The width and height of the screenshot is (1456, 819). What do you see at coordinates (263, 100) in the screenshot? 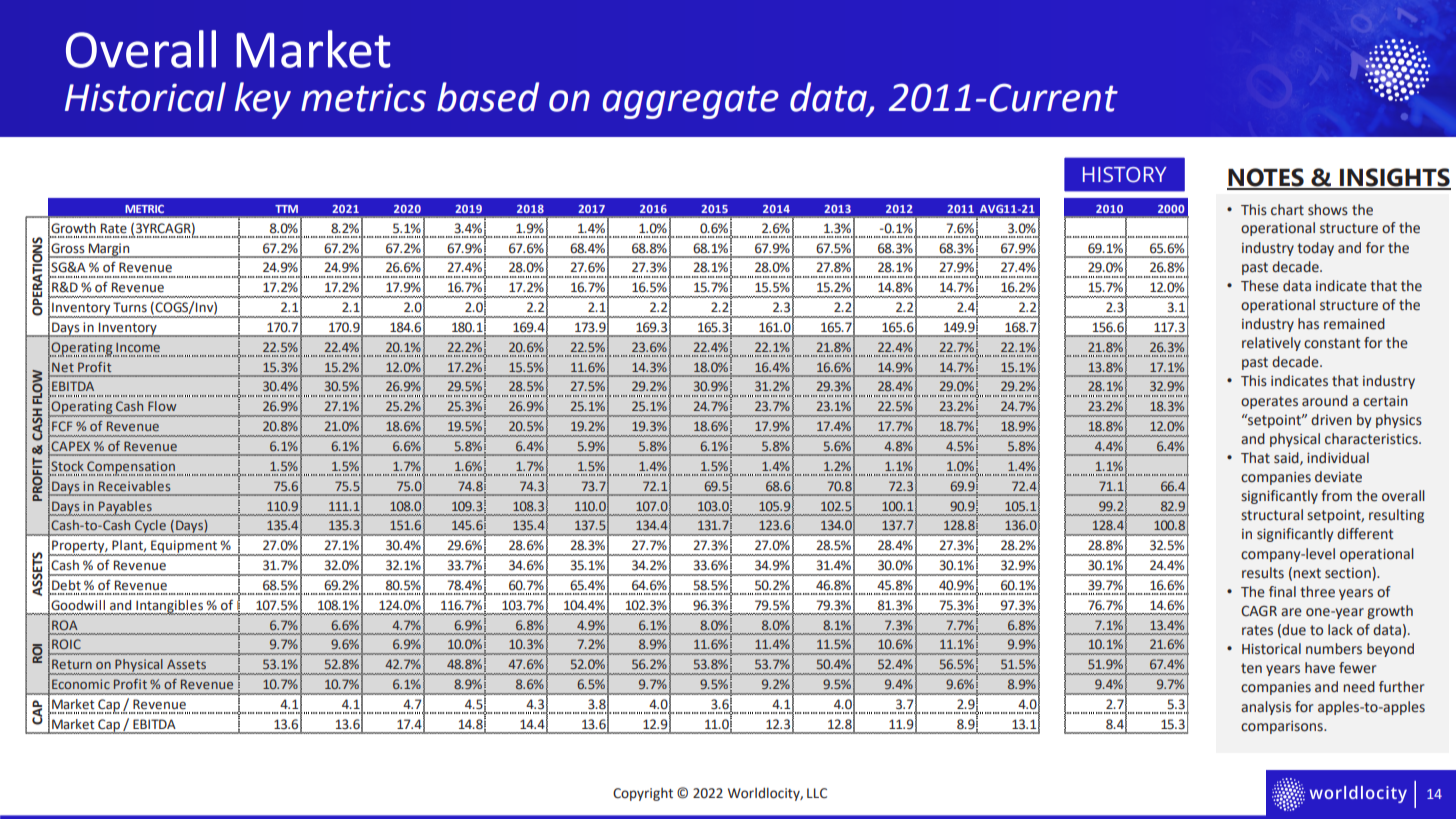
I see `key` at bounding box center [263, 100].
